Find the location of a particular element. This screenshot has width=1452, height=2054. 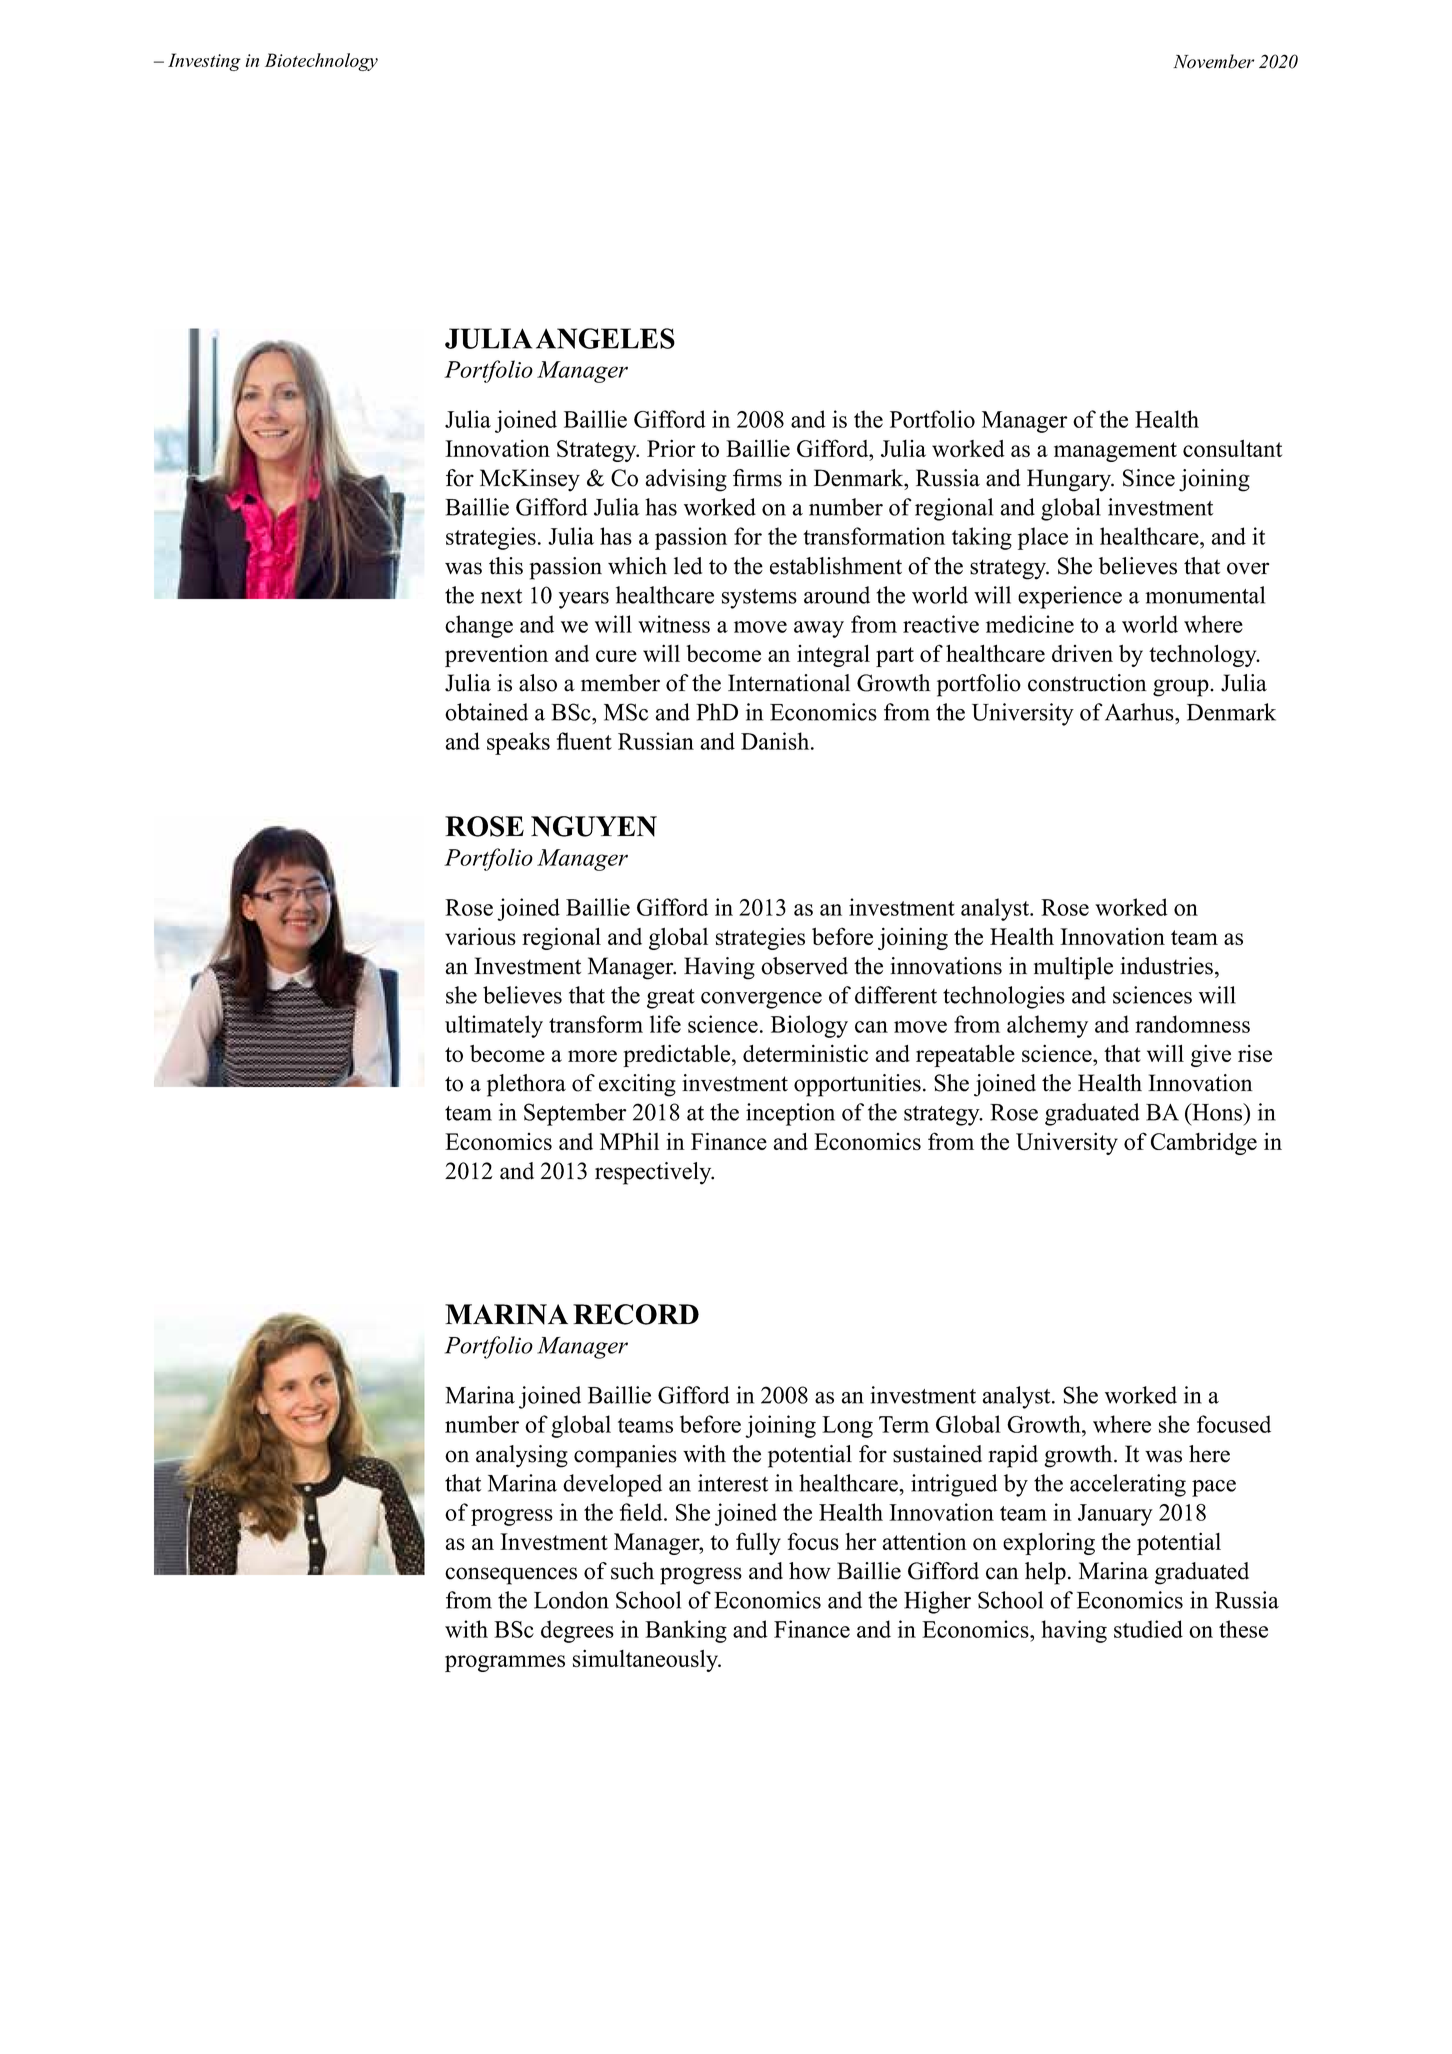

management is located at coordinates (1115, 452).
